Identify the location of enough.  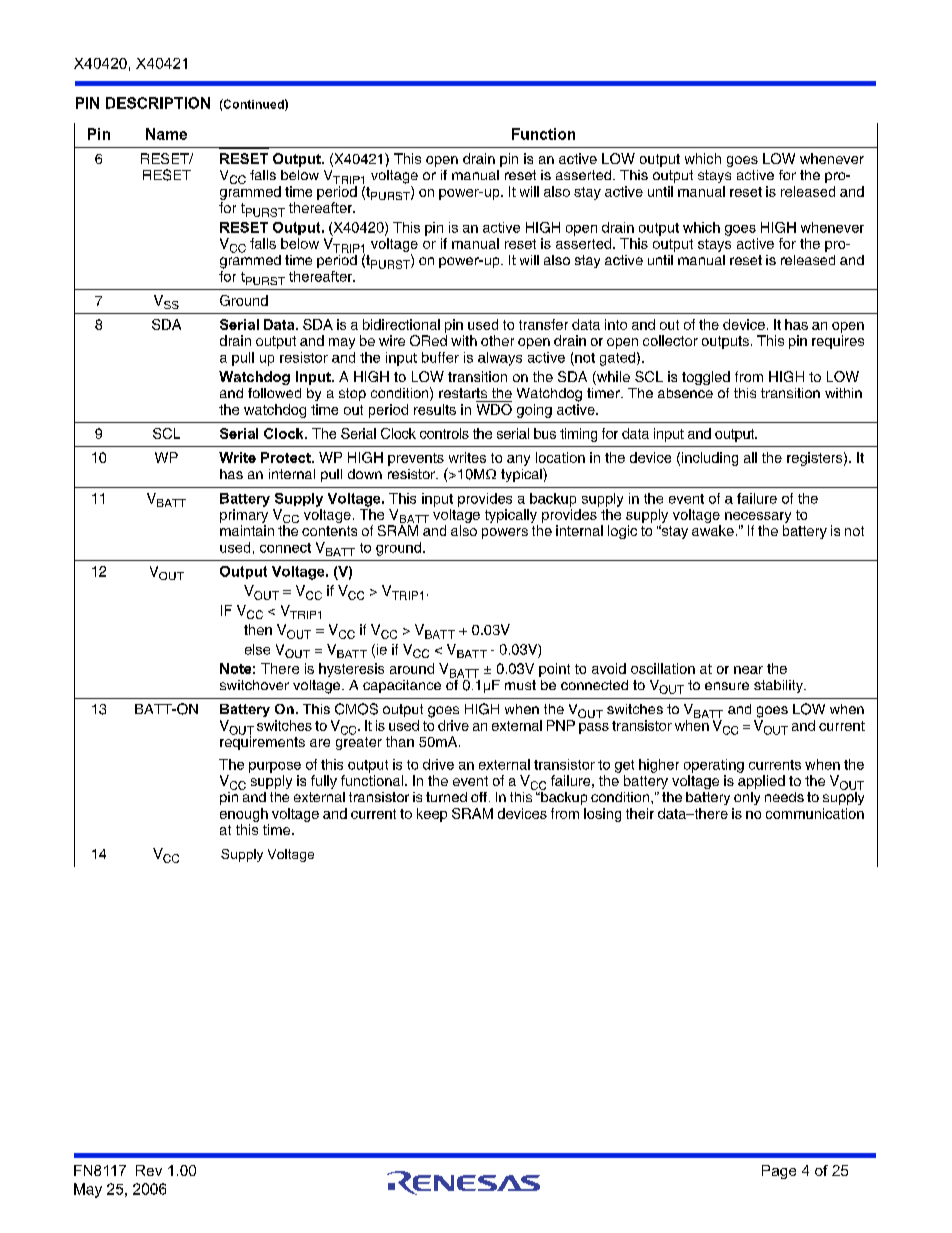
(244, 815).
